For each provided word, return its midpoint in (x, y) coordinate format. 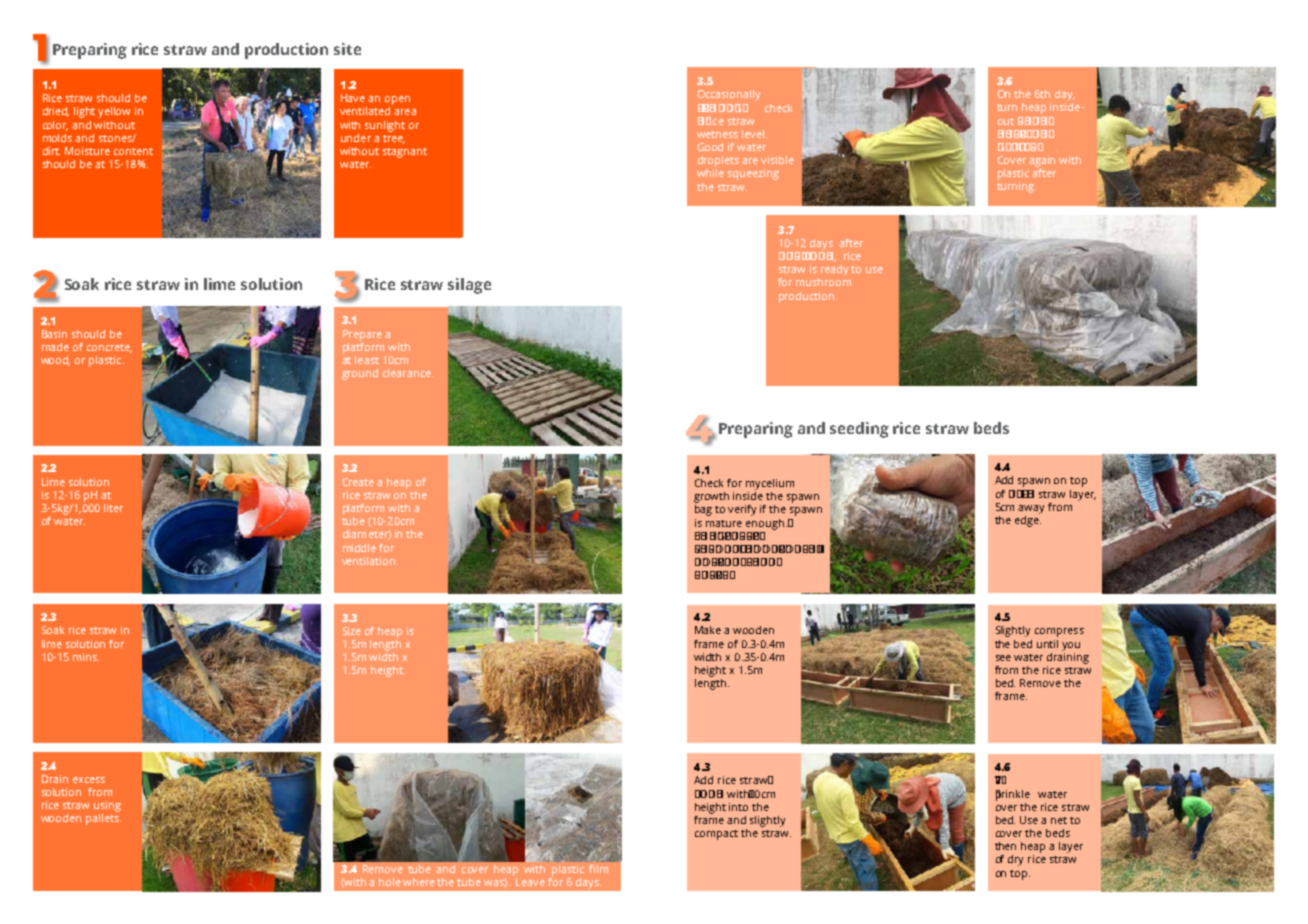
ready (834, 270)
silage (469, 286)
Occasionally (729, 95)
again (1042, 161)
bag (703, 510)
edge (1028, 520)
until (1047, 644)
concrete (109, 348)
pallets (103, 819)
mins (86, 657)
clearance (408, 373)
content (133, 151)
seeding (859, 430)
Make (708, 630)
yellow (114, 112)
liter (113, 508)
